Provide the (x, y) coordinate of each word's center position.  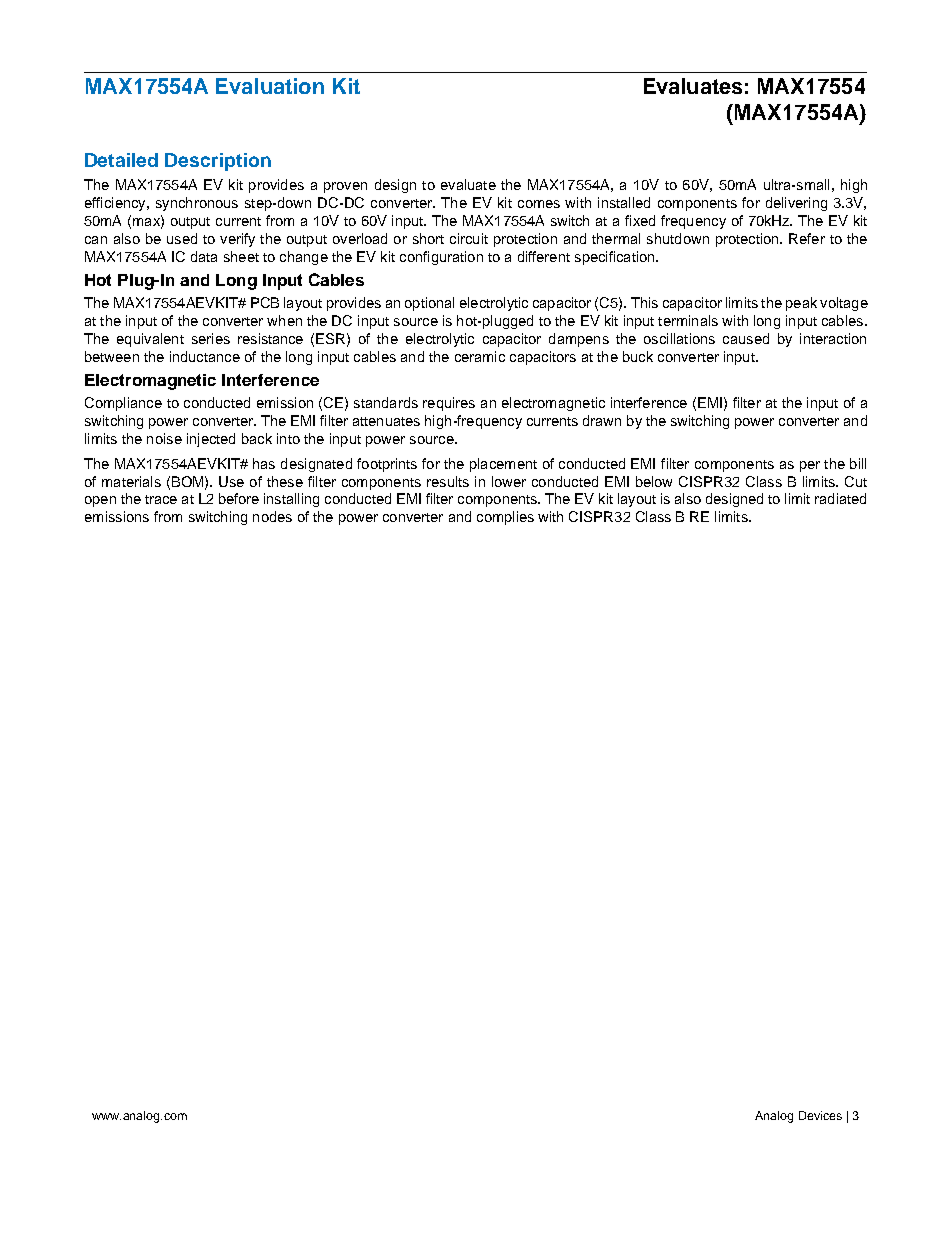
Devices (820, 1115)
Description (218, 162)
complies (505, 518)
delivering (796, 204)
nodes (272, 516)
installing (291, 500)
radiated (840, 498)
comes (539, 204)
